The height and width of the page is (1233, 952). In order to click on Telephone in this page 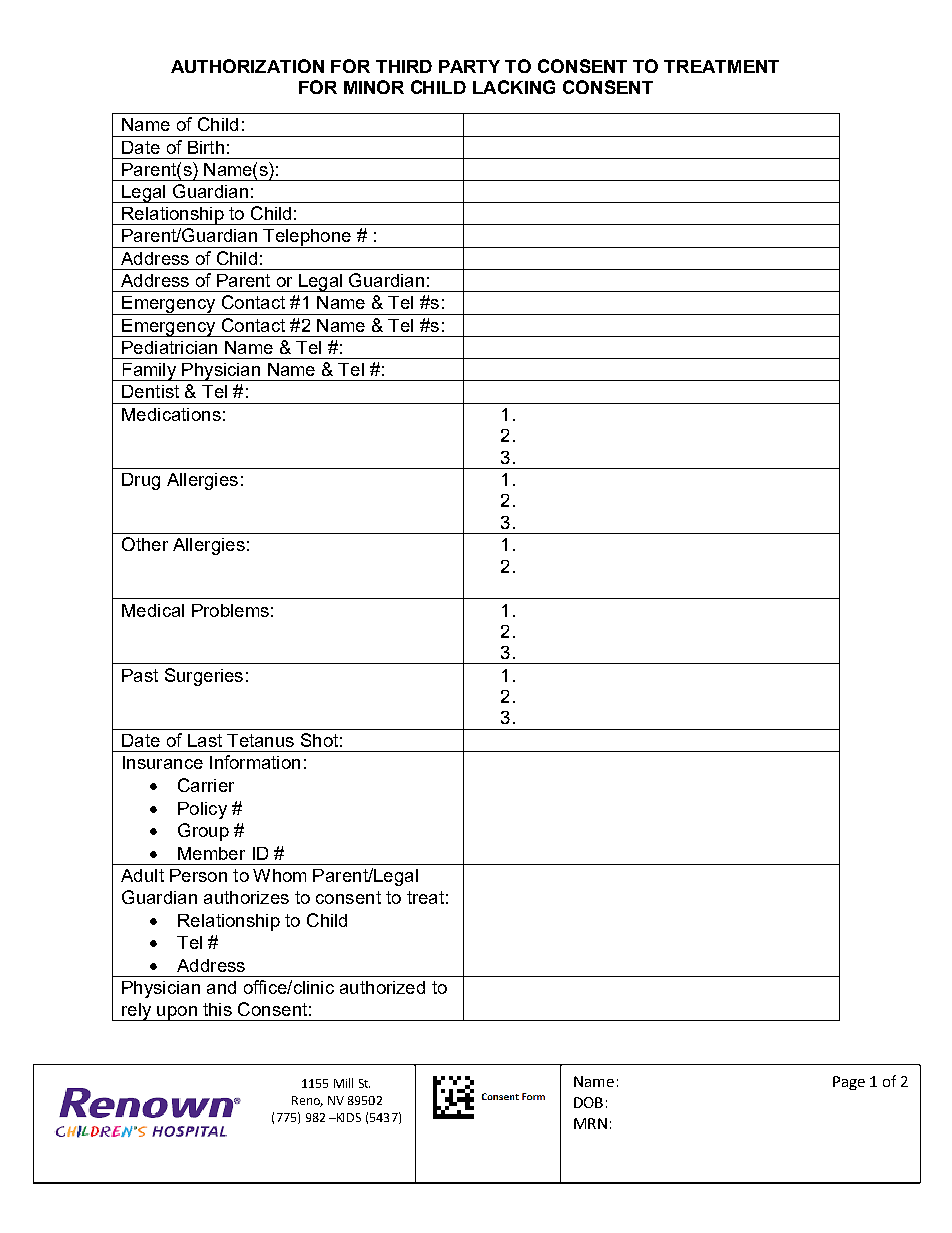, I will do `click(307, 238)`.
